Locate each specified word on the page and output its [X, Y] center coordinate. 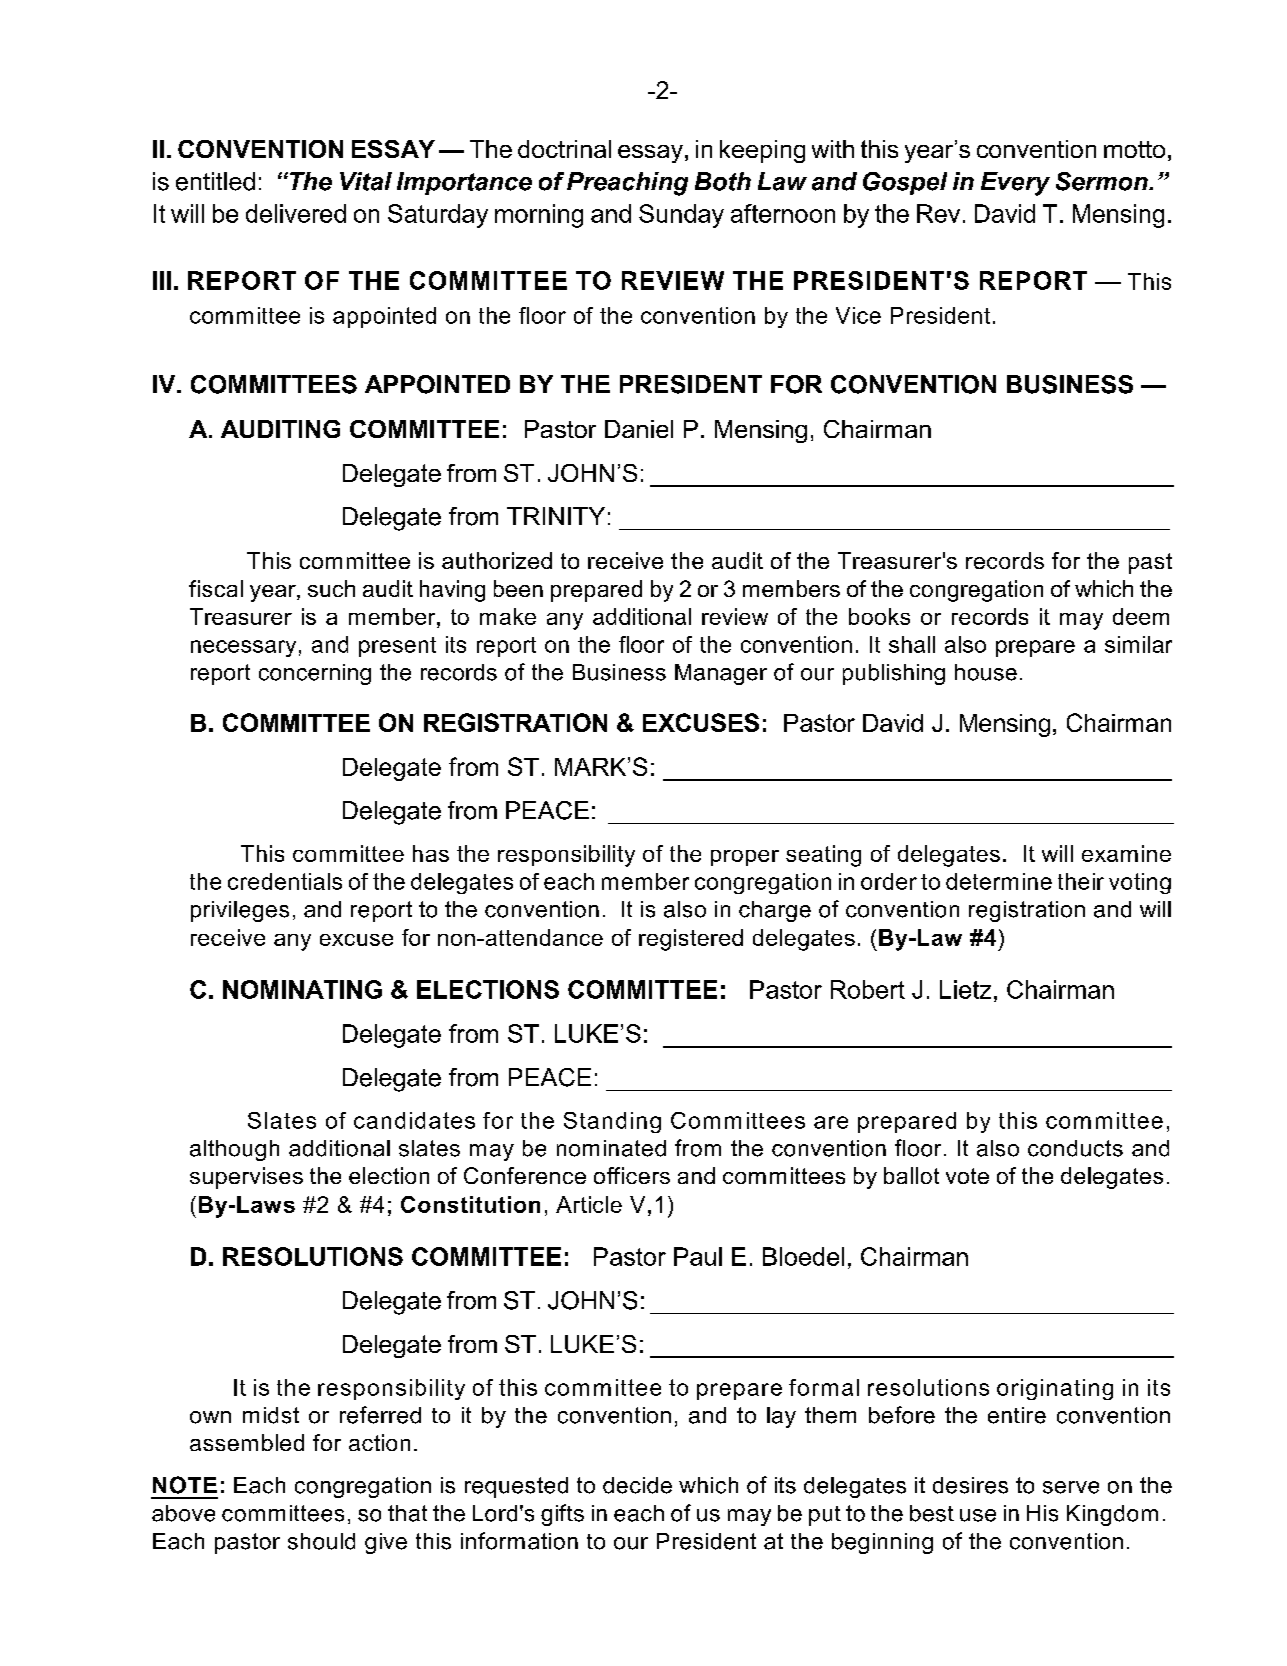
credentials [285, 881]
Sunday [681, 216]
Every [1015, 184]
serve [1071, 1487]
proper [745, 858]
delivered [296, 213]
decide [637, 1485]
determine [999, 881]
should [321, 1541]
